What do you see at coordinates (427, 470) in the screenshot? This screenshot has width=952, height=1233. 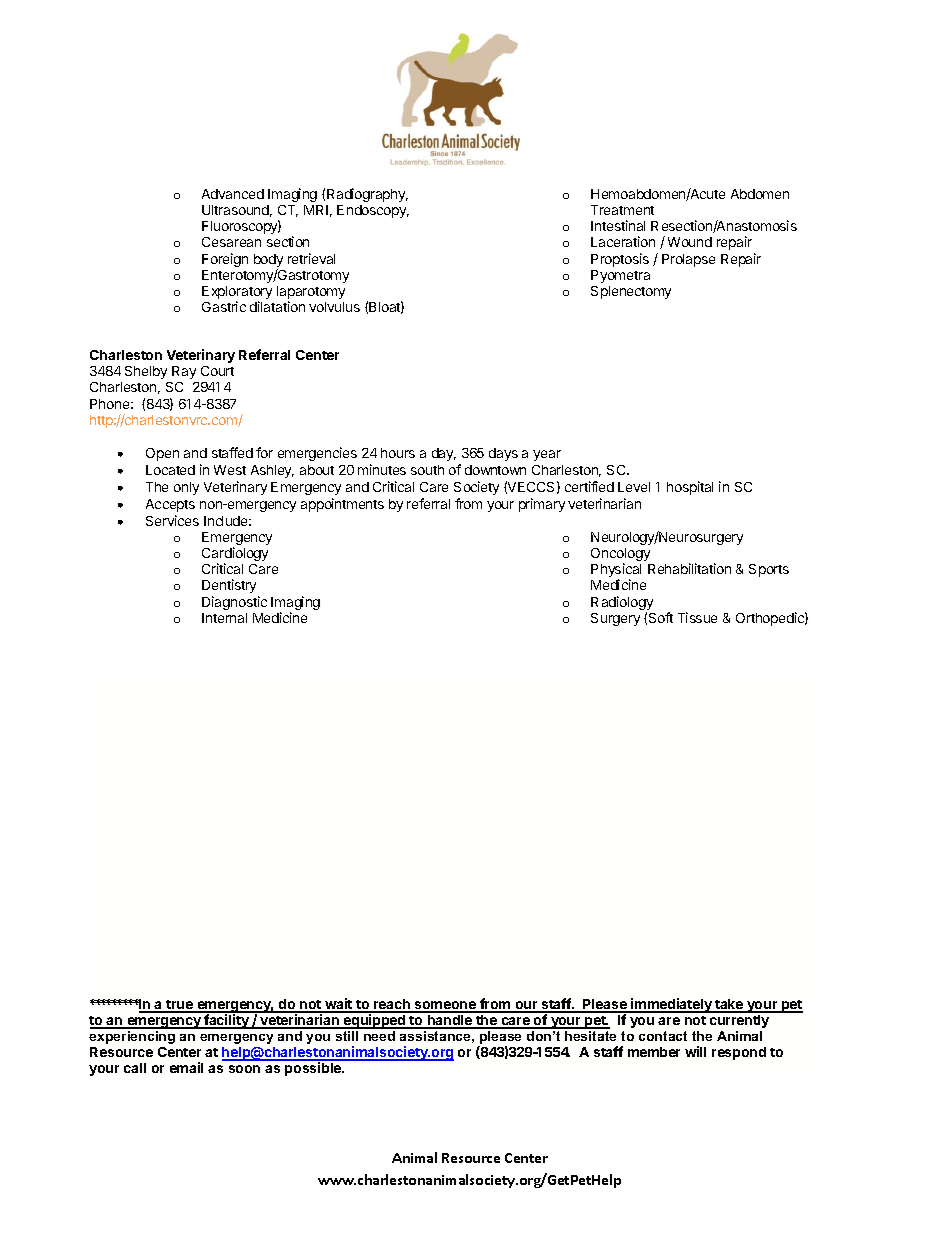 I see `south` at bounding box center [427, 470].
